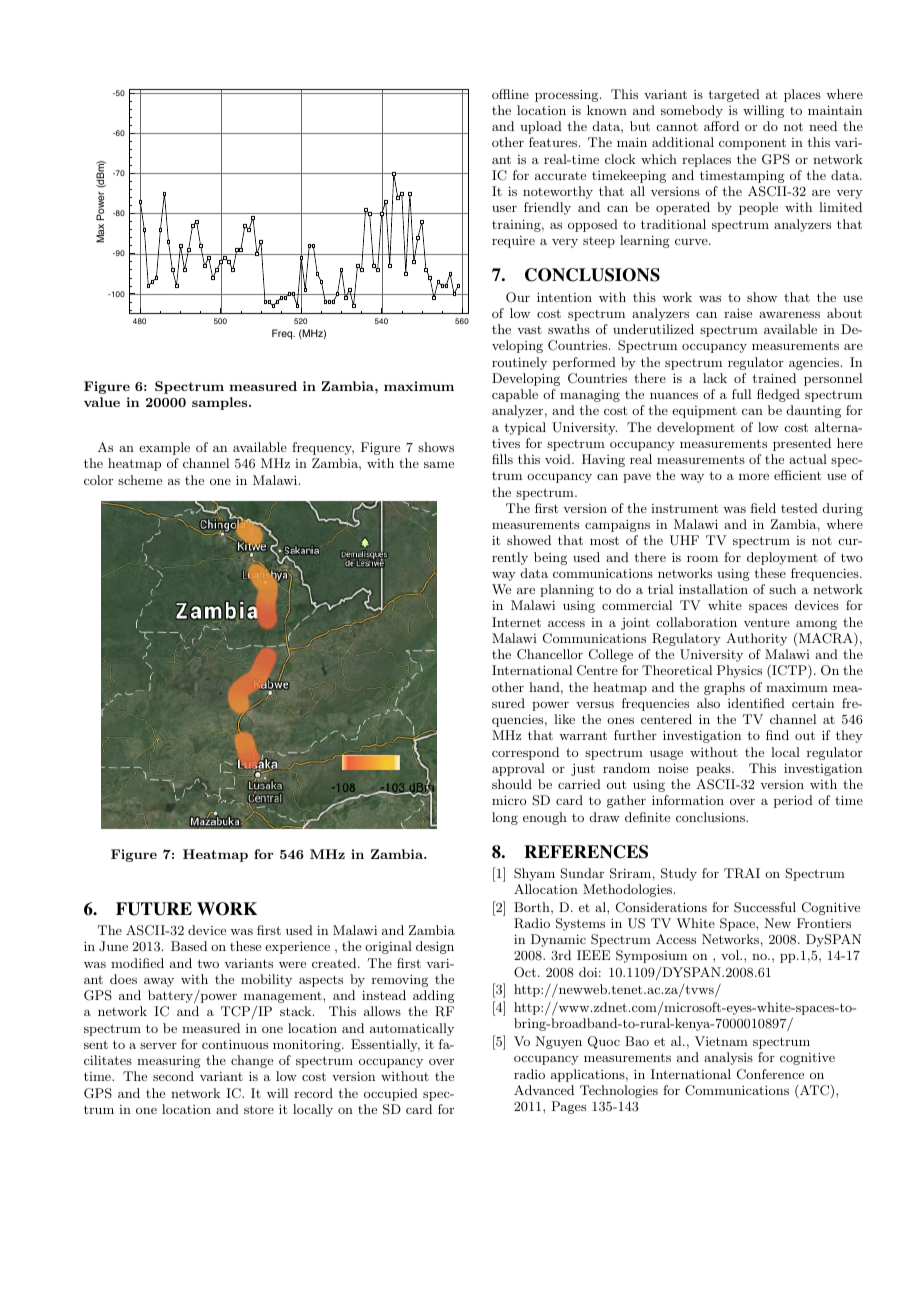 The width and height of the screenshot is (924, 1308). What do you see at coordinates (510, 94) in the screenshot?
I see `offline` at bounding box center [510, 94].
